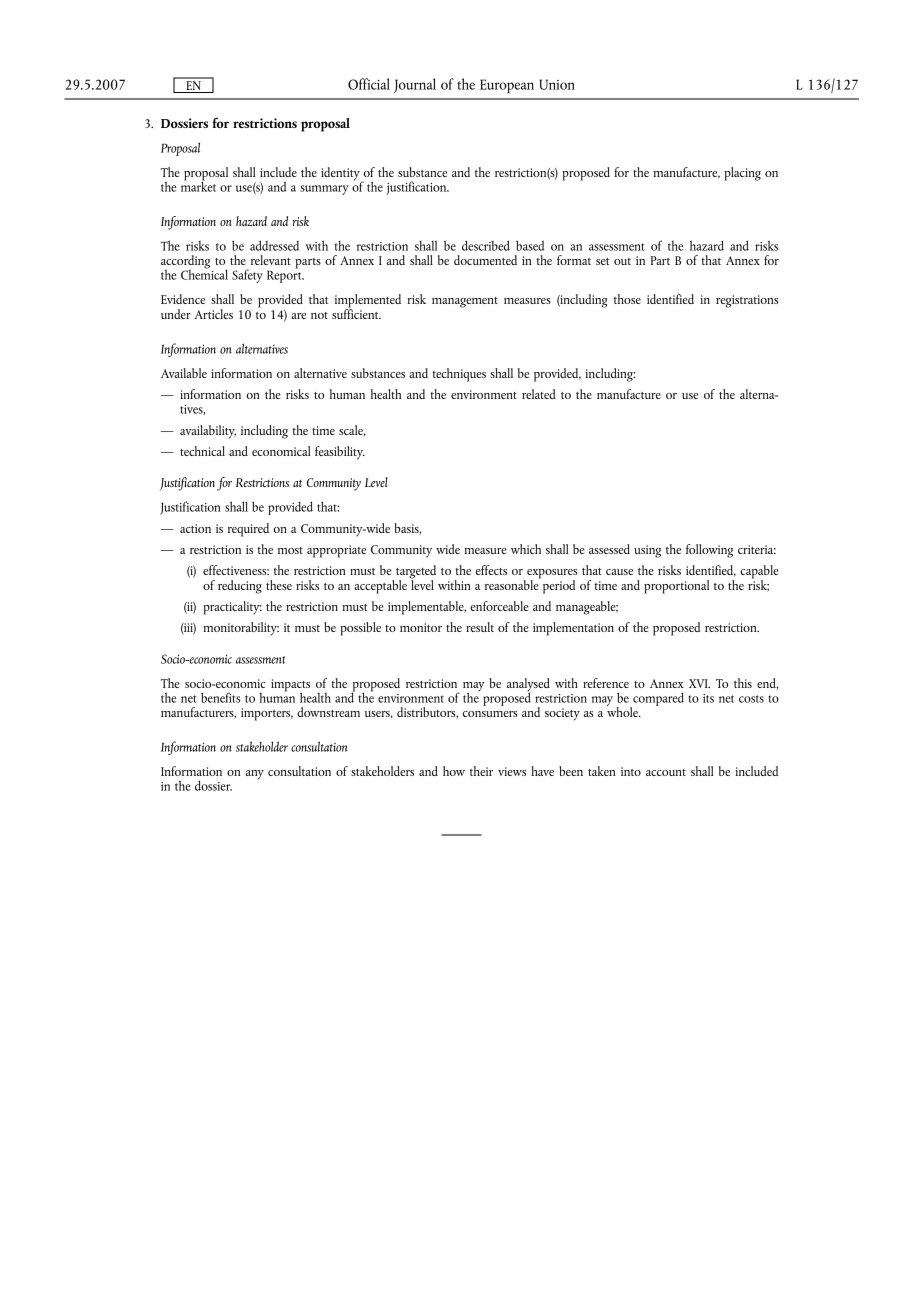 This page has width=924, height=1308. What do you see at coordinates (480, 627) in the page?
I see `result` at bounding box center [480, 627].
